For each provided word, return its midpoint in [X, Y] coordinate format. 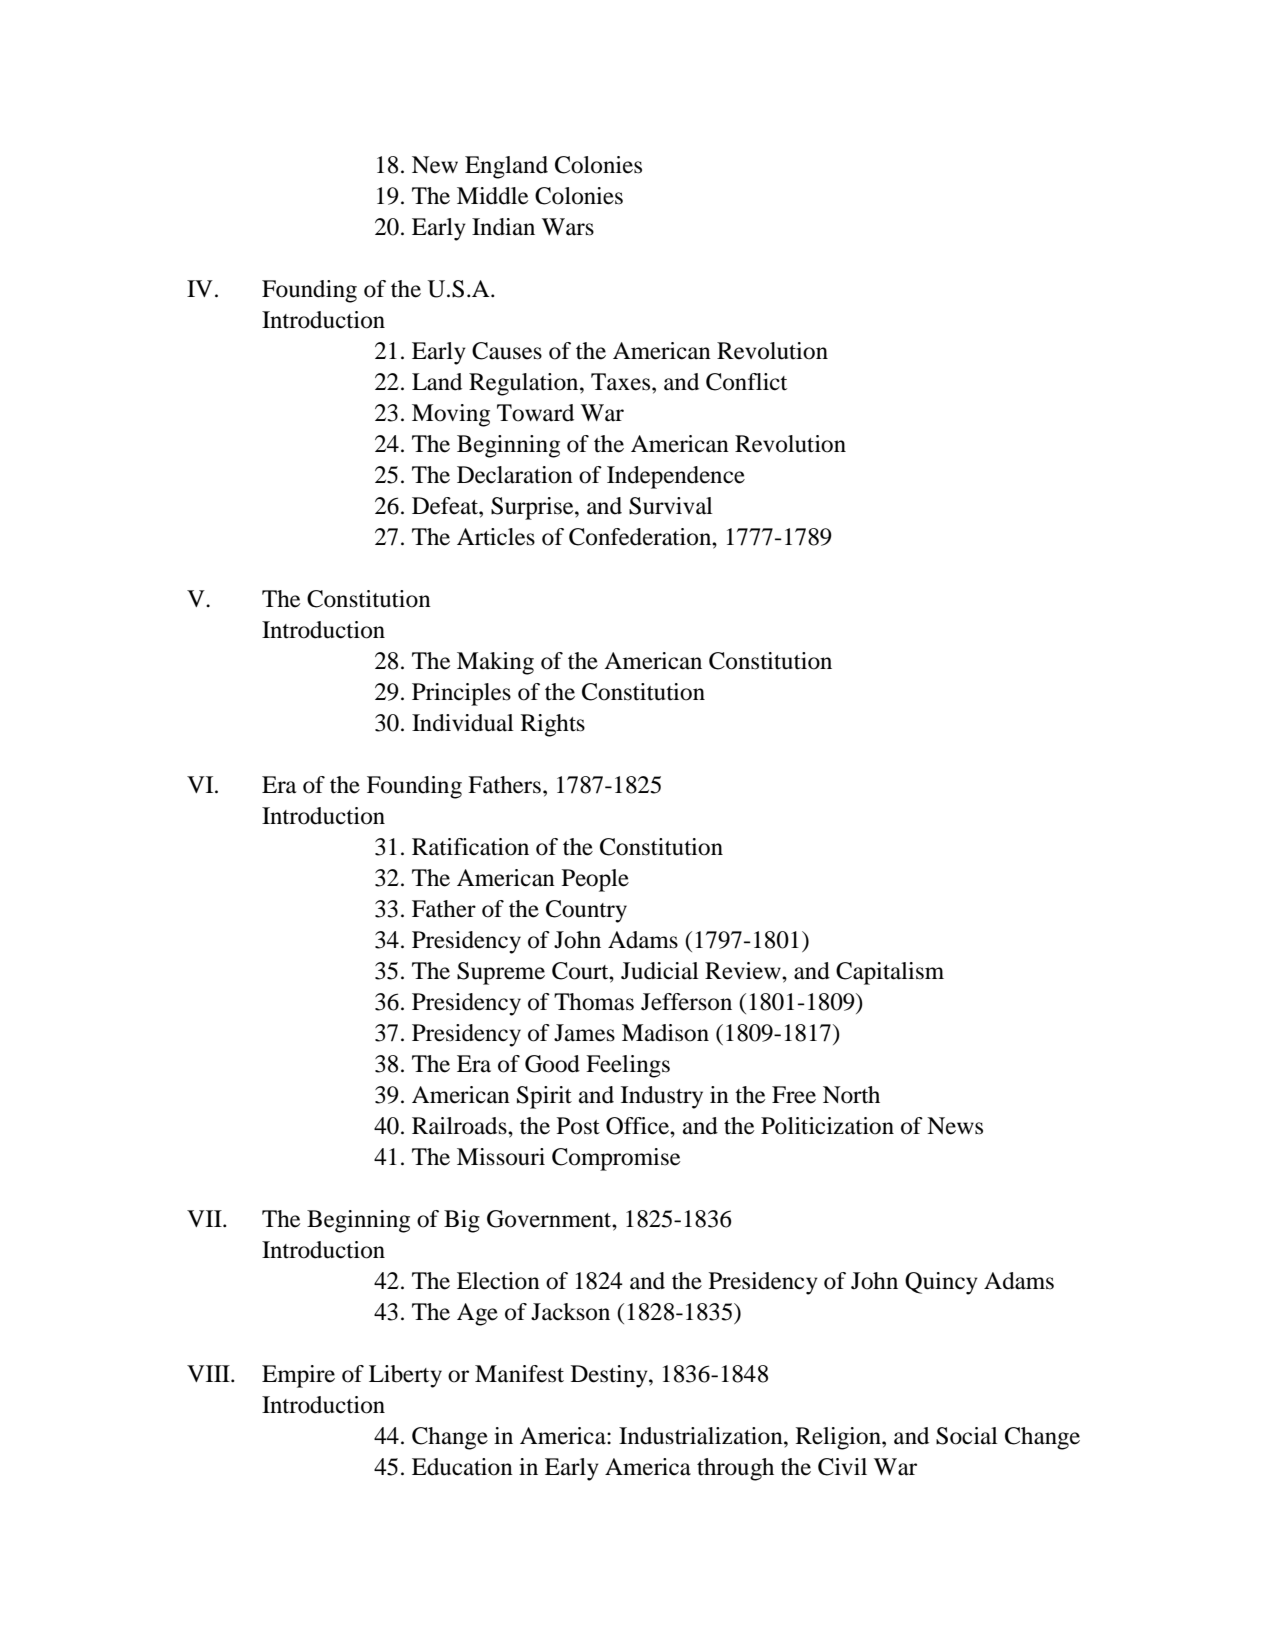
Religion [839, 1438]
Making [495, 663]
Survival [671, 506]
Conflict [746, 382]
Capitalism [890, 973]
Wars [568, 227]
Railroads [460, 1126]
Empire [298, 1376]
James [584, 1033]
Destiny [610, 1376]
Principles [461, 694]
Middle [492, 196]
